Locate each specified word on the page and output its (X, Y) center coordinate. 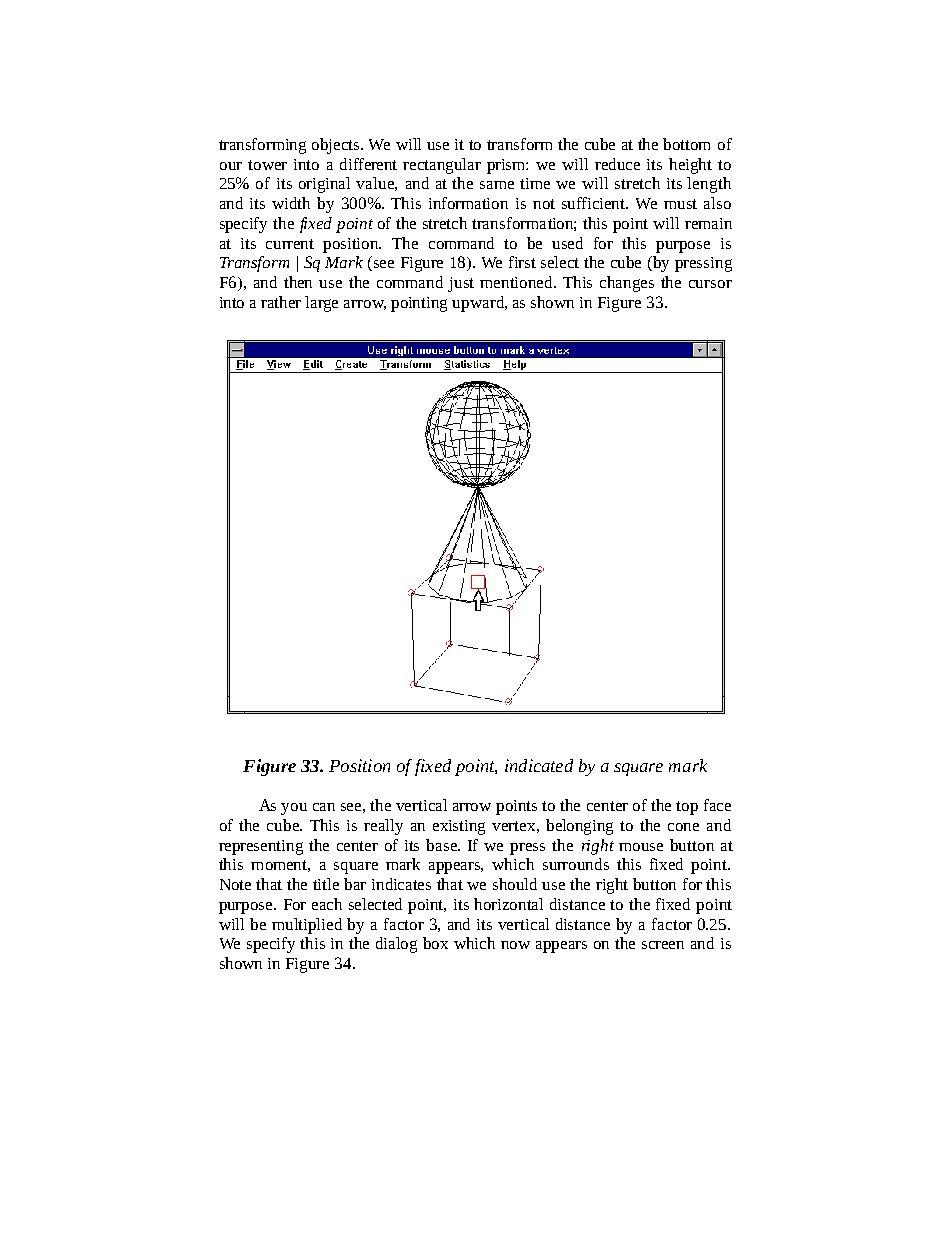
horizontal (508, 904)
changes (627, 284)
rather (281, 302)
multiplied (307, 926)
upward (479, 304)
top (687, 808)
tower (267, 165)
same (497, 185)
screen (663, 945)
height (690, 166)
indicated (539, 765)
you (294, 809)
